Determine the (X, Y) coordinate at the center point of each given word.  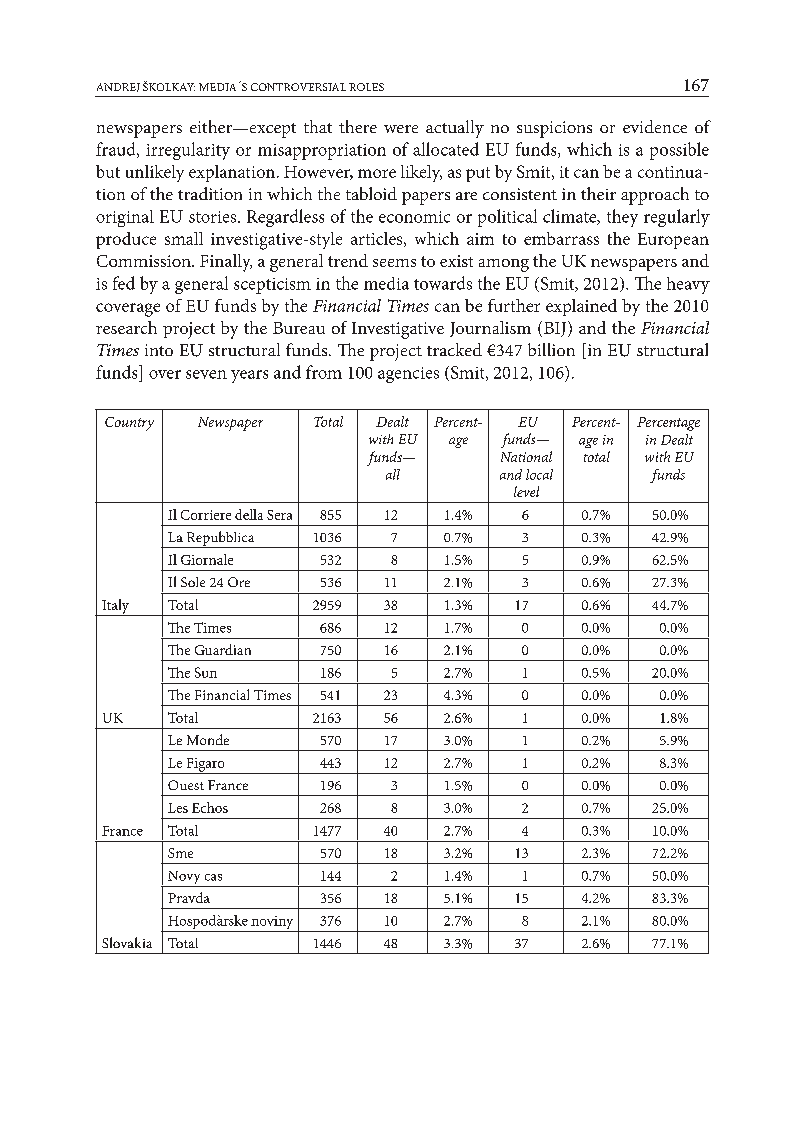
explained (581, 307)
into (159, 350)
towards (443, 283)
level (526, 491)
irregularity (188, 151)
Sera (279, 515)
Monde (208, 739)
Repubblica (220, 539)
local (539, 474)
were (401, 129)
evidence (655, 126)
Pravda (189, 897)
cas (213, 877)
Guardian (223, 649)
